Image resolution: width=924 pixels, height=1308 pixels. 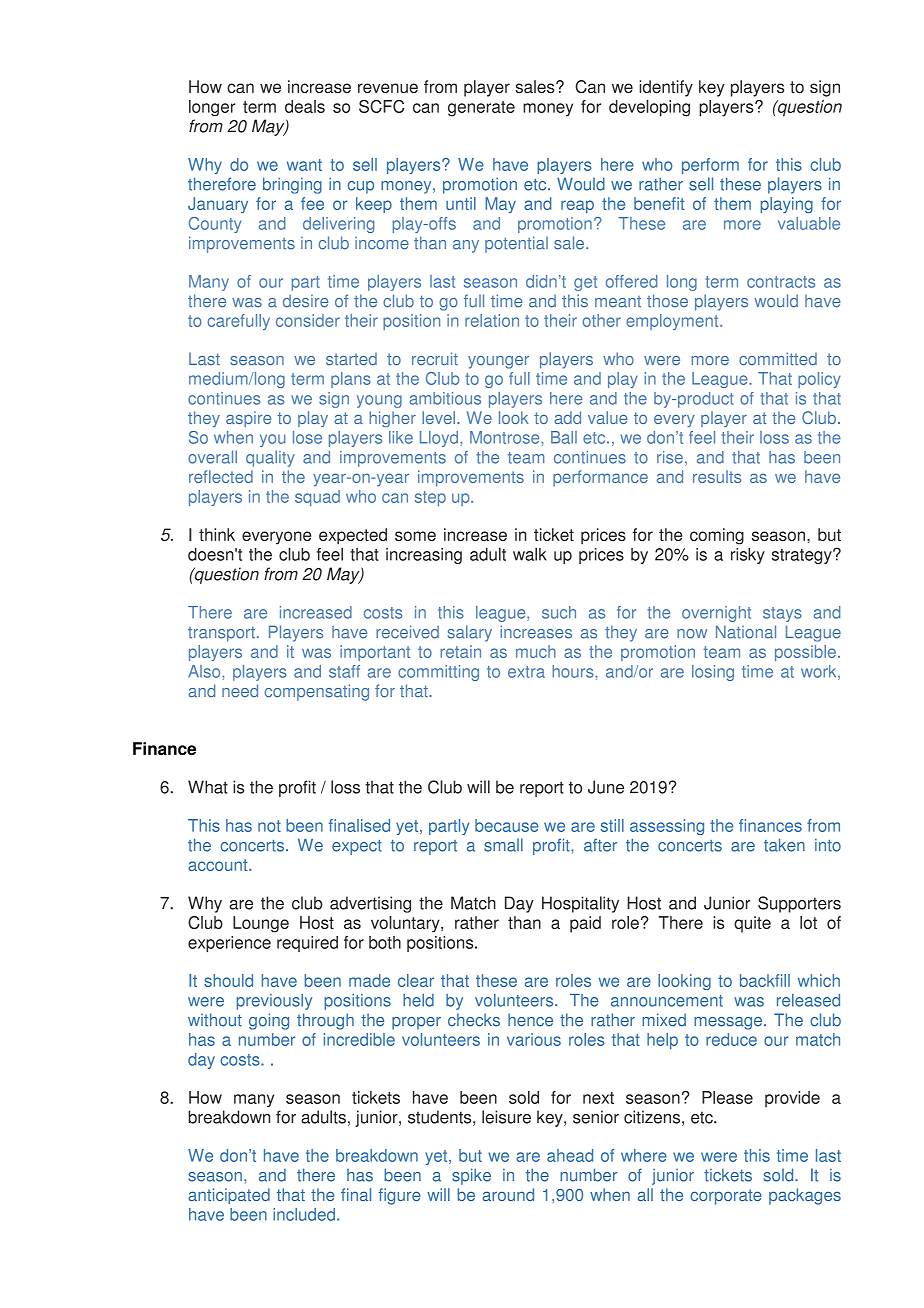 I want to click on deals, so click(x=305, y=106).
